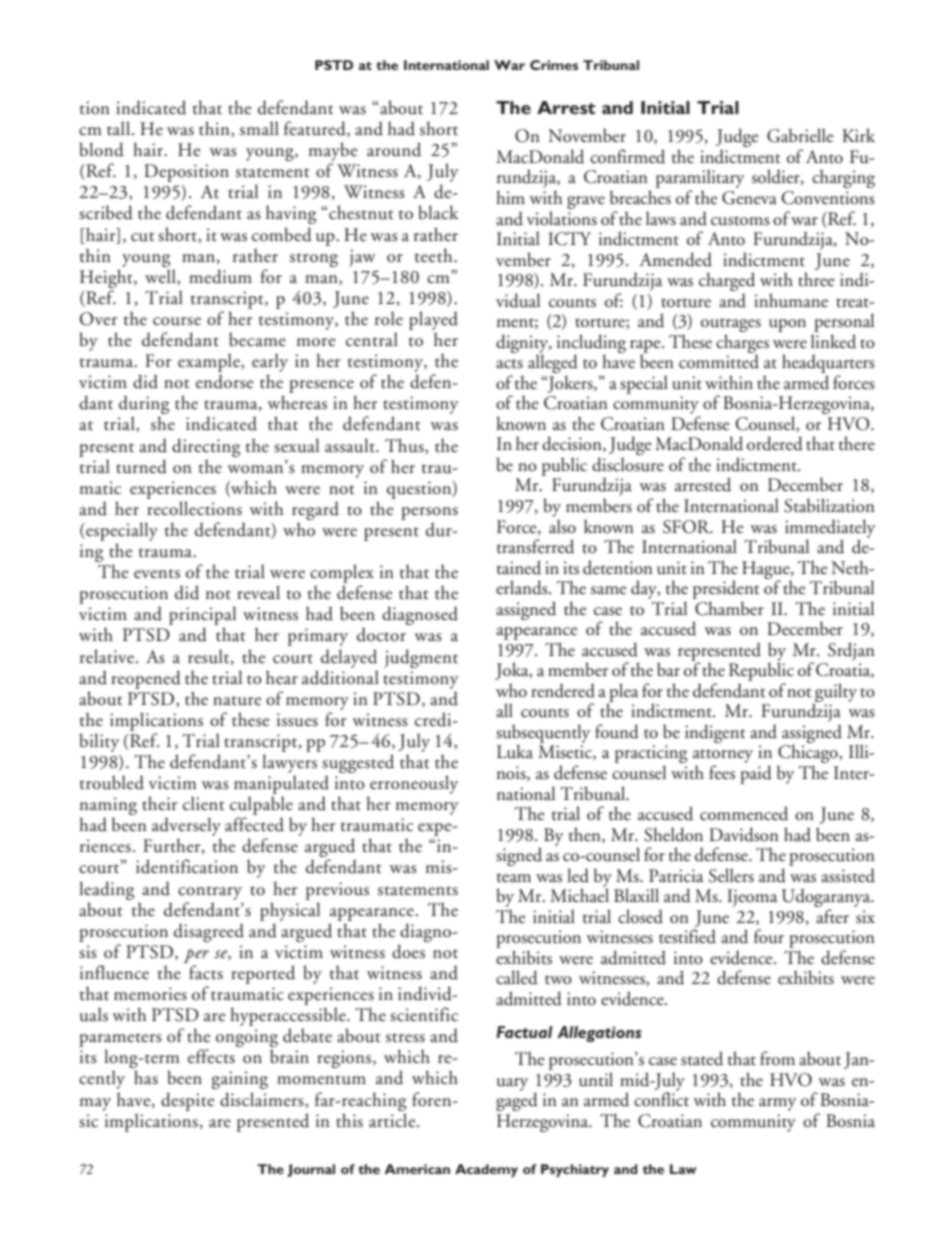 The image size is (952, 1237). Describe the element at coordinates (554, 65) in the document. I see `Crimes` at that location.
